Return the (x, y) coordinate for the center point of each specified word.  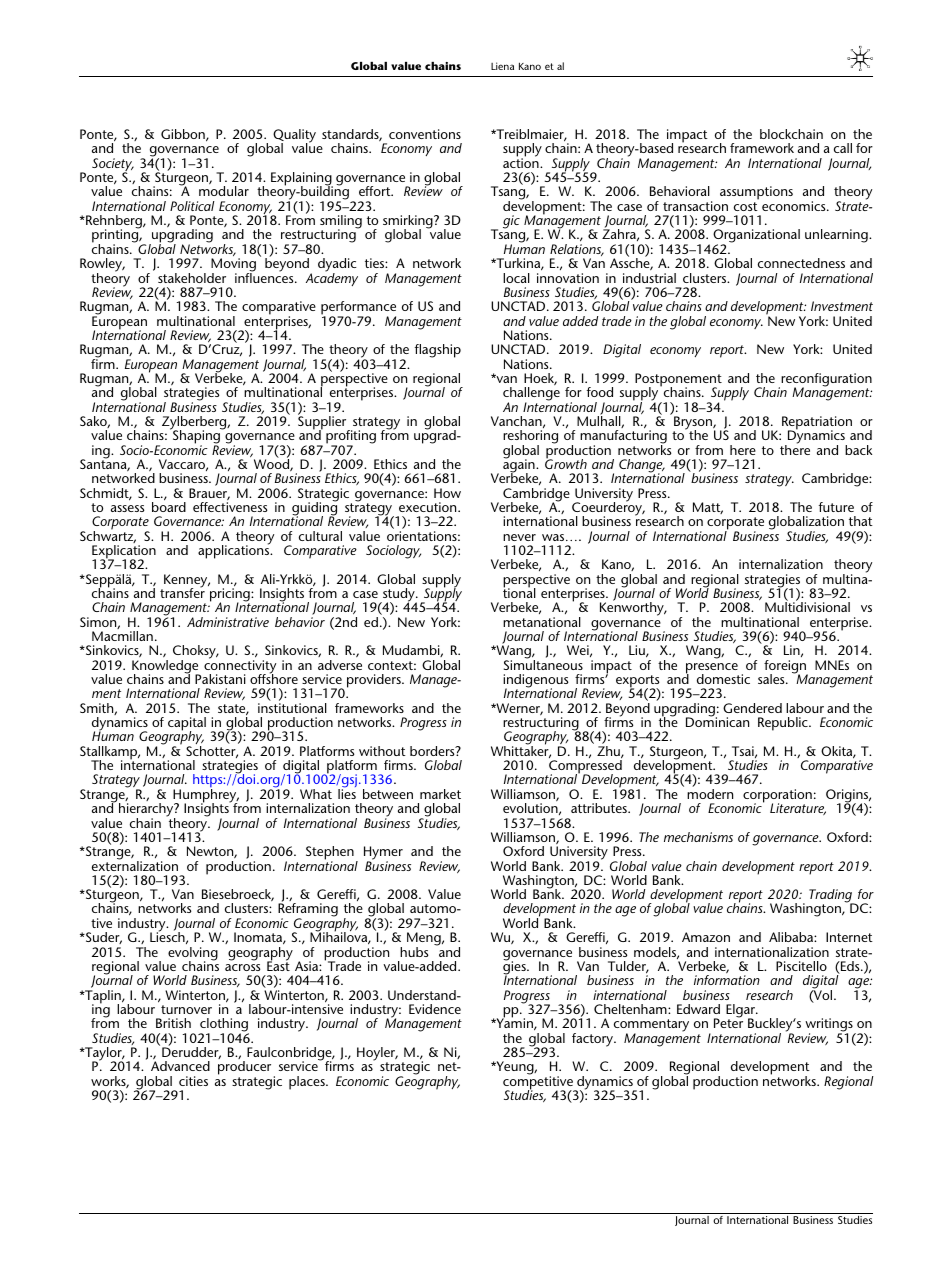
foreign (786, 668)
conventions (425, 134)
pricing (231, 595)
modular (224, 191)
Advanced (180, 1066)
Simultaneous (543, 664)
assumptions (756, 194)
